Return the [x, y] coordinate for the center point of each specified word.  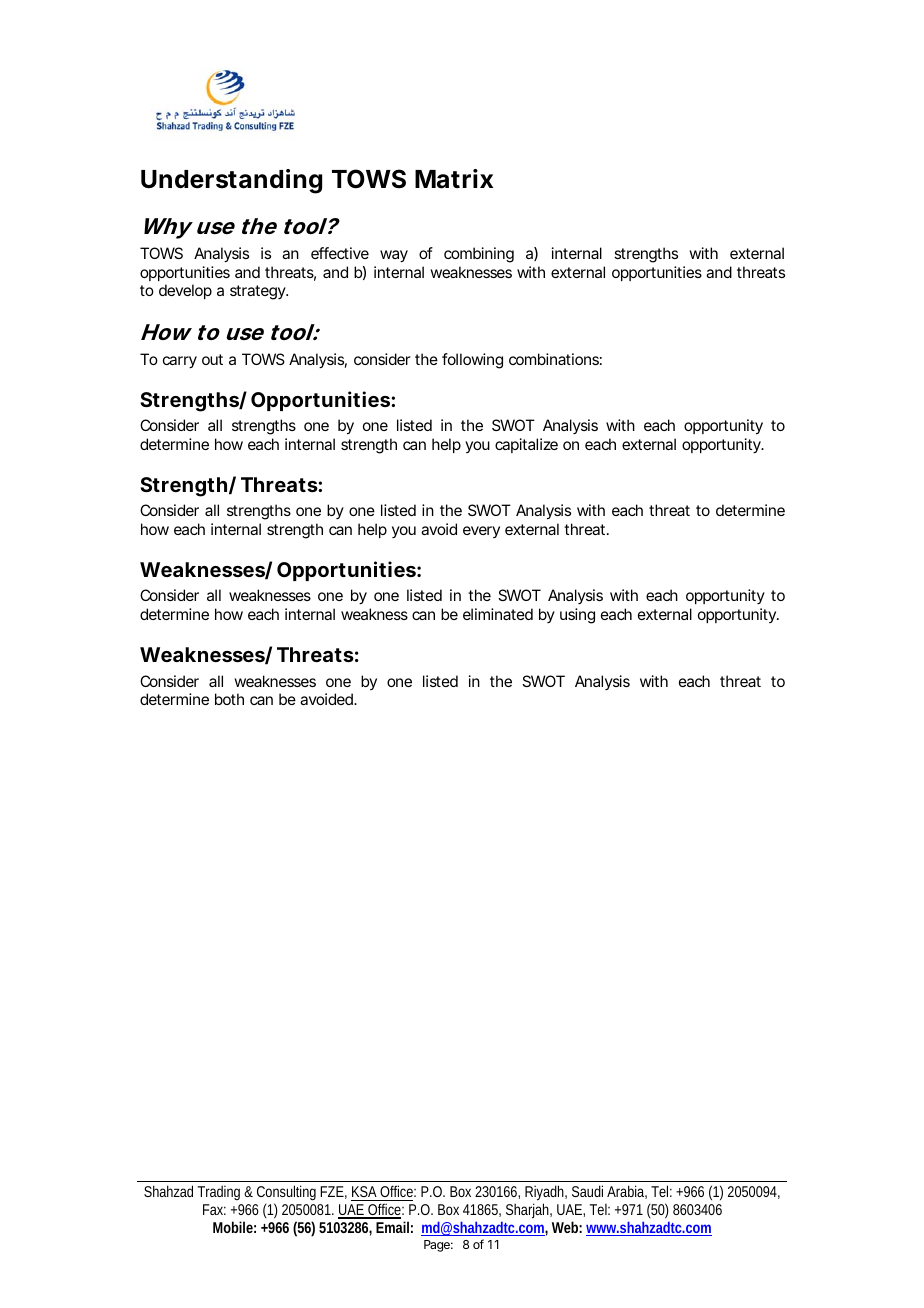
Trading [219, 1192]
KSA [365, 1193]
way [394, 256]
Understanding [231, 181]
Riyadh [546, 1194]
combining [479, 255]
